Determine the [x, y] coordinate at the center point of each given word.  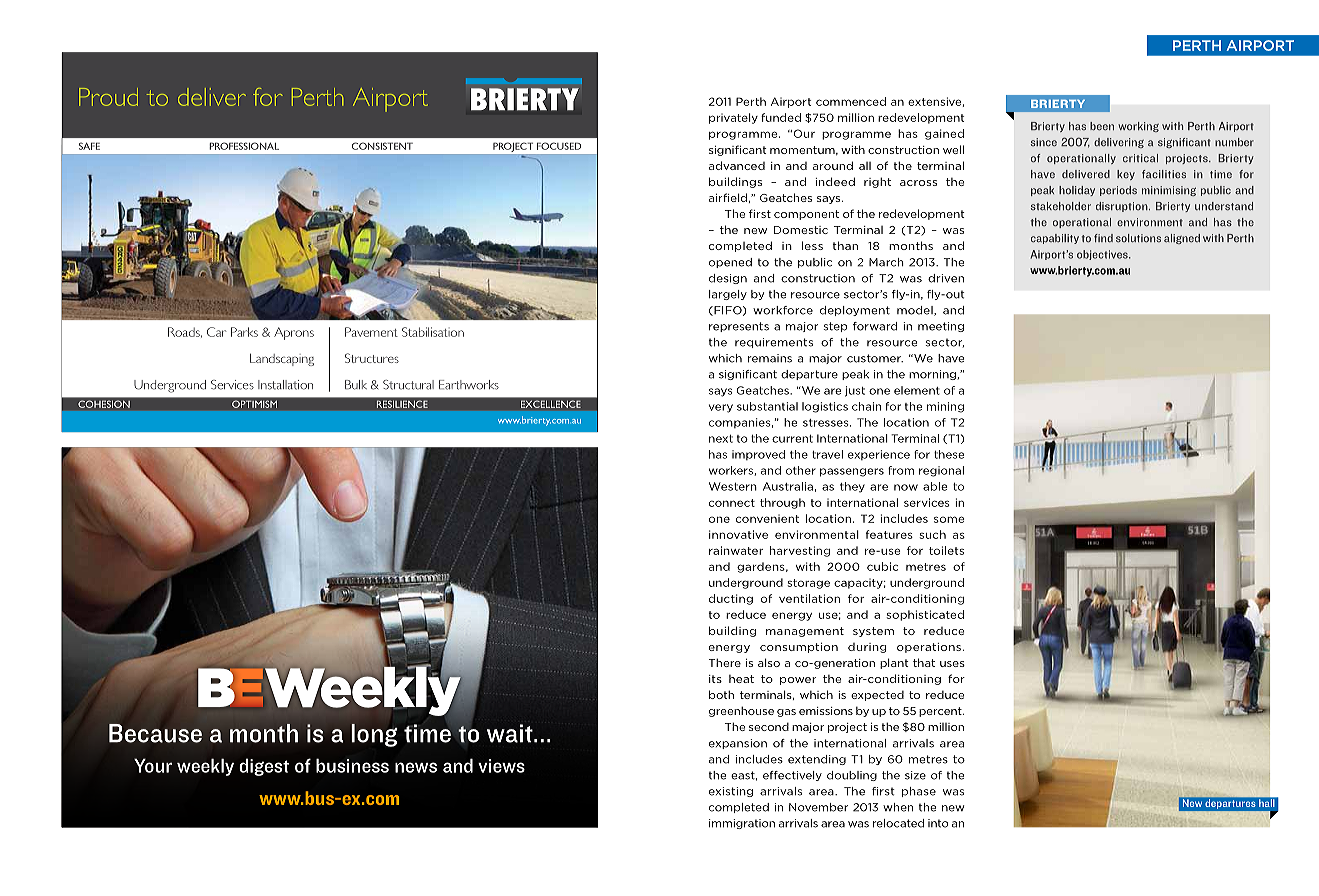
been [1102, 126]
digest [264, 767]
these [949, 454]
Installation [285, 385]
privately [733, 118]
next [721, 439]
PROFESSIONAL [244, 146]
